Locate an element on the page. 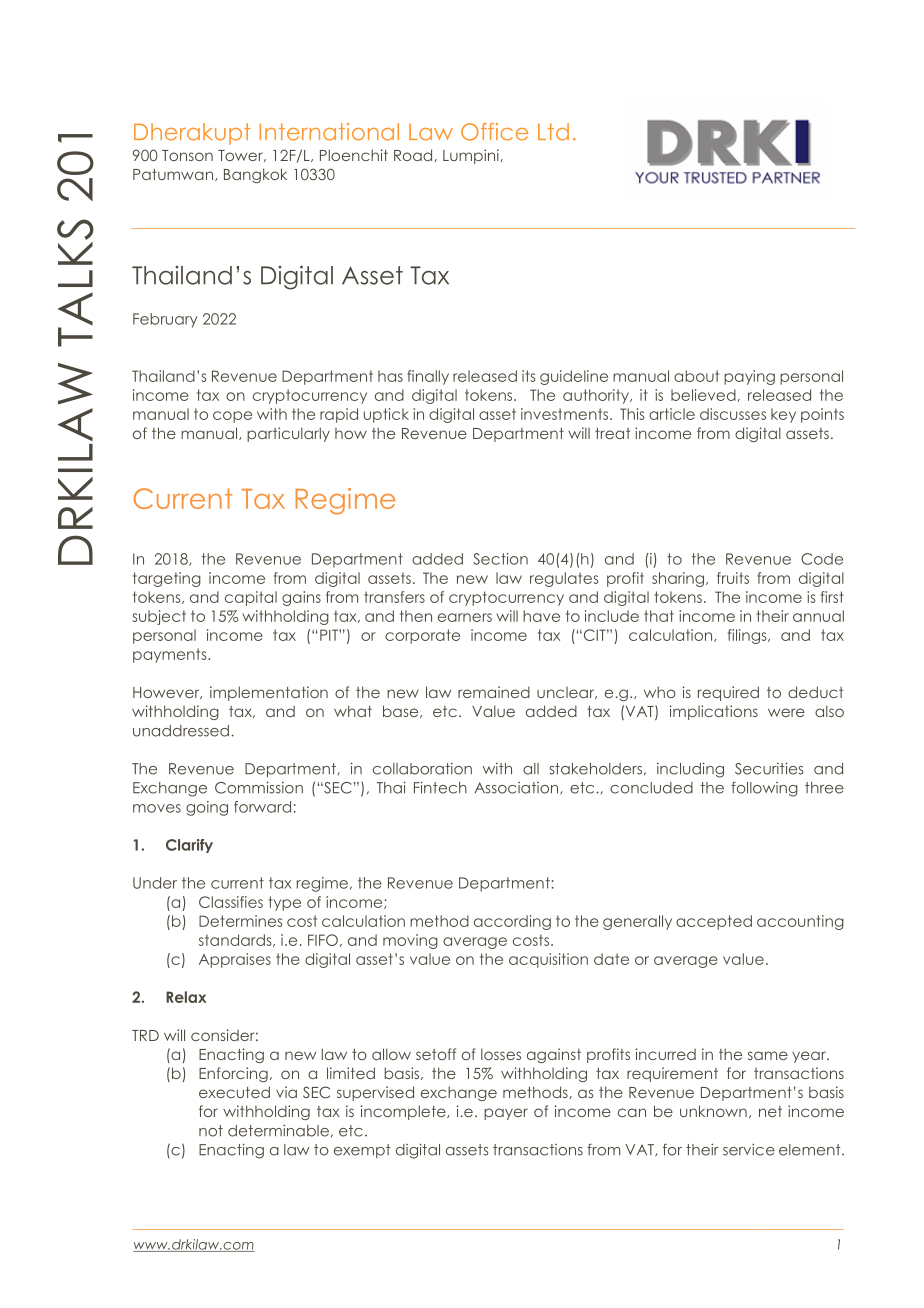 The height and width of the document is (1308, 924). not is located at coordinates (211, 1131).
